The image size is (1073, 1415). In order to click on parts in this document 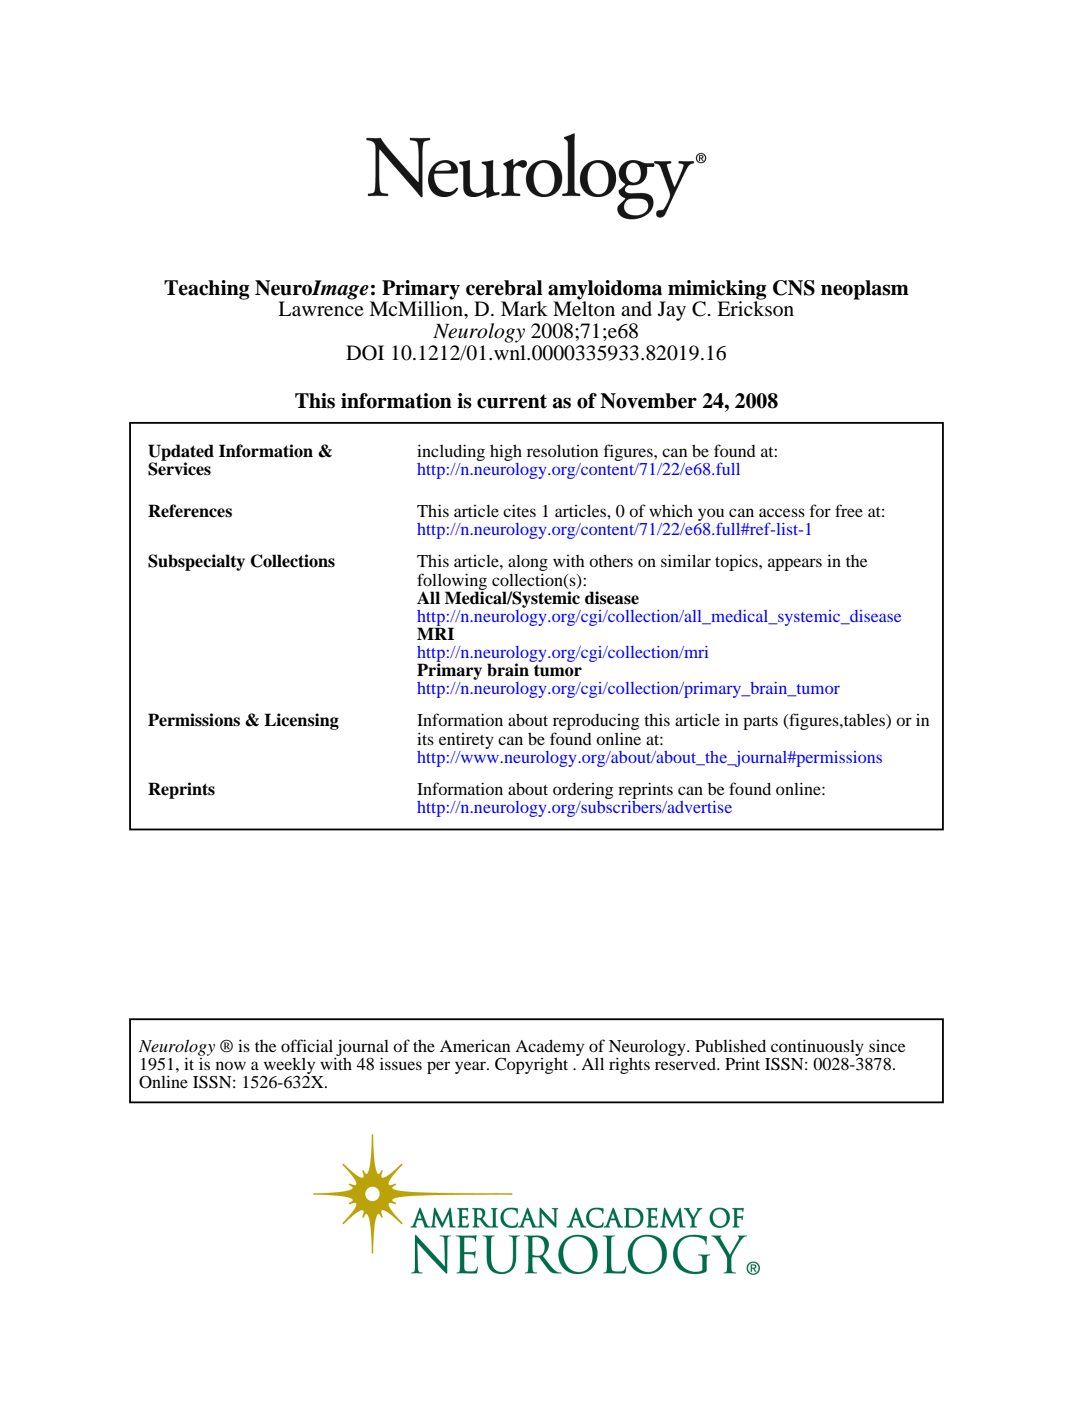, I will do `click(760, 723)`.
